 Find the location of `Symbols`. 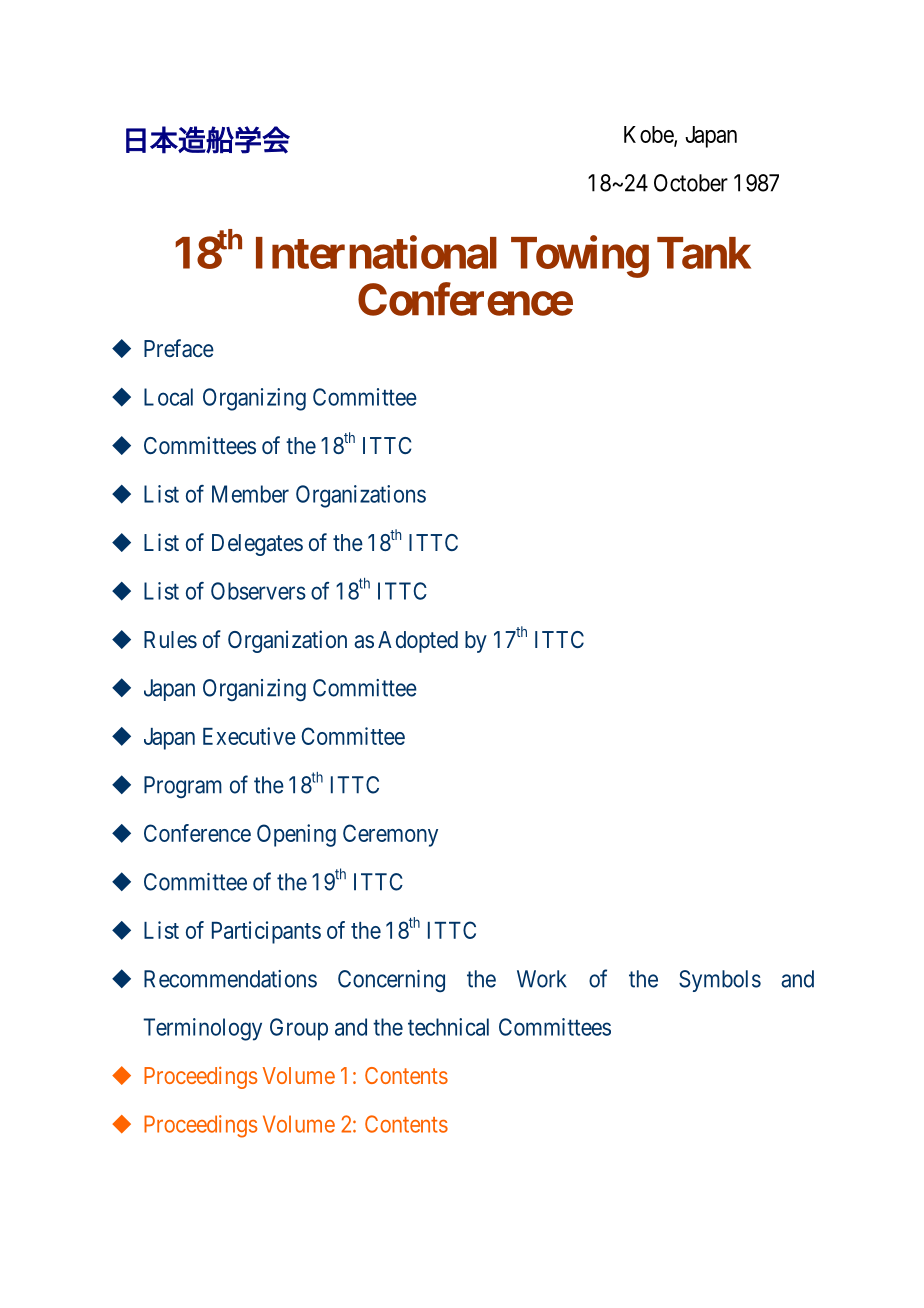

Symbols is located at coordinates (720, 981).
